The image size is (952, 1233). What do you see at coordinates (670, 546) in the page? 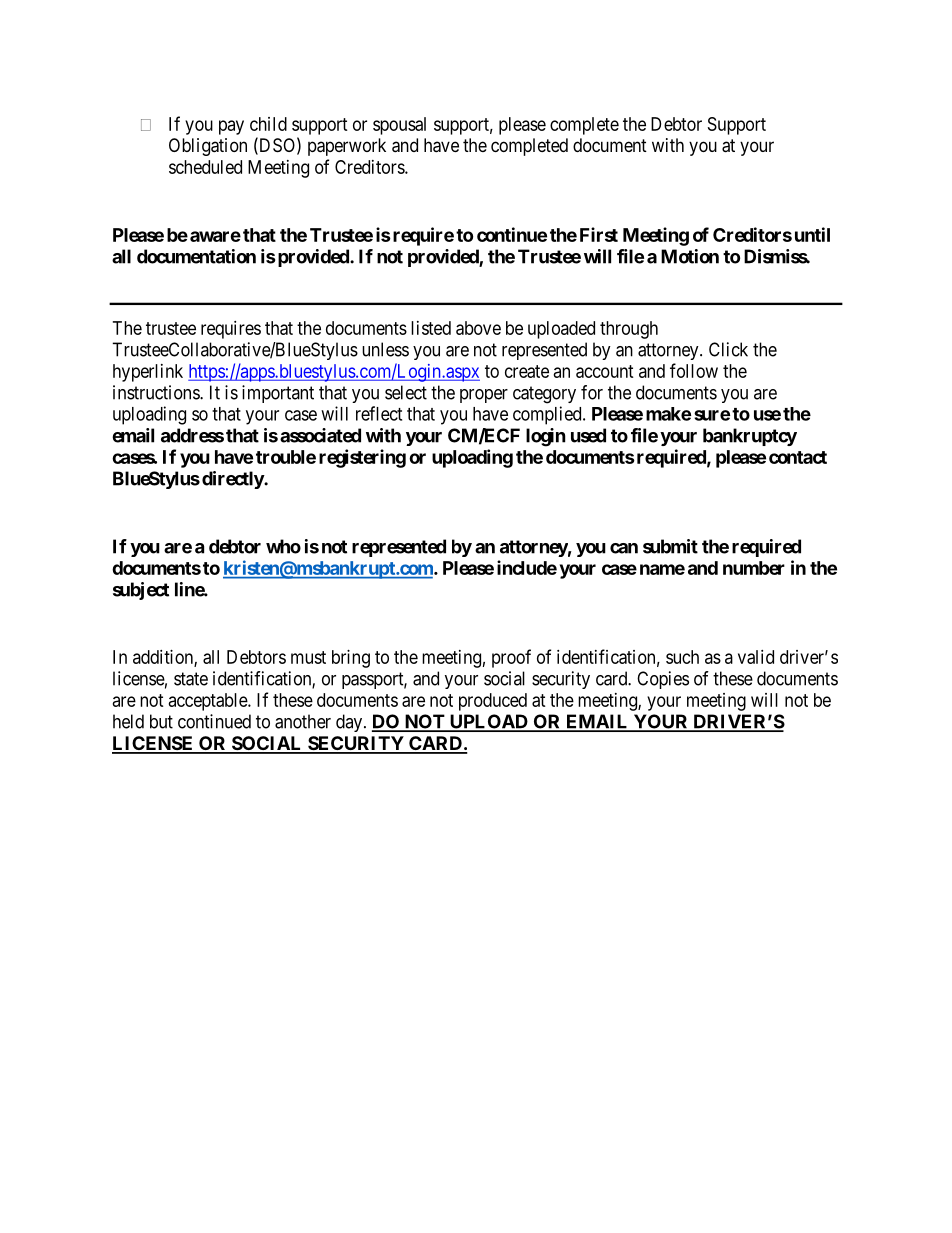
I see `submit` at bounding box center [670, 546].
